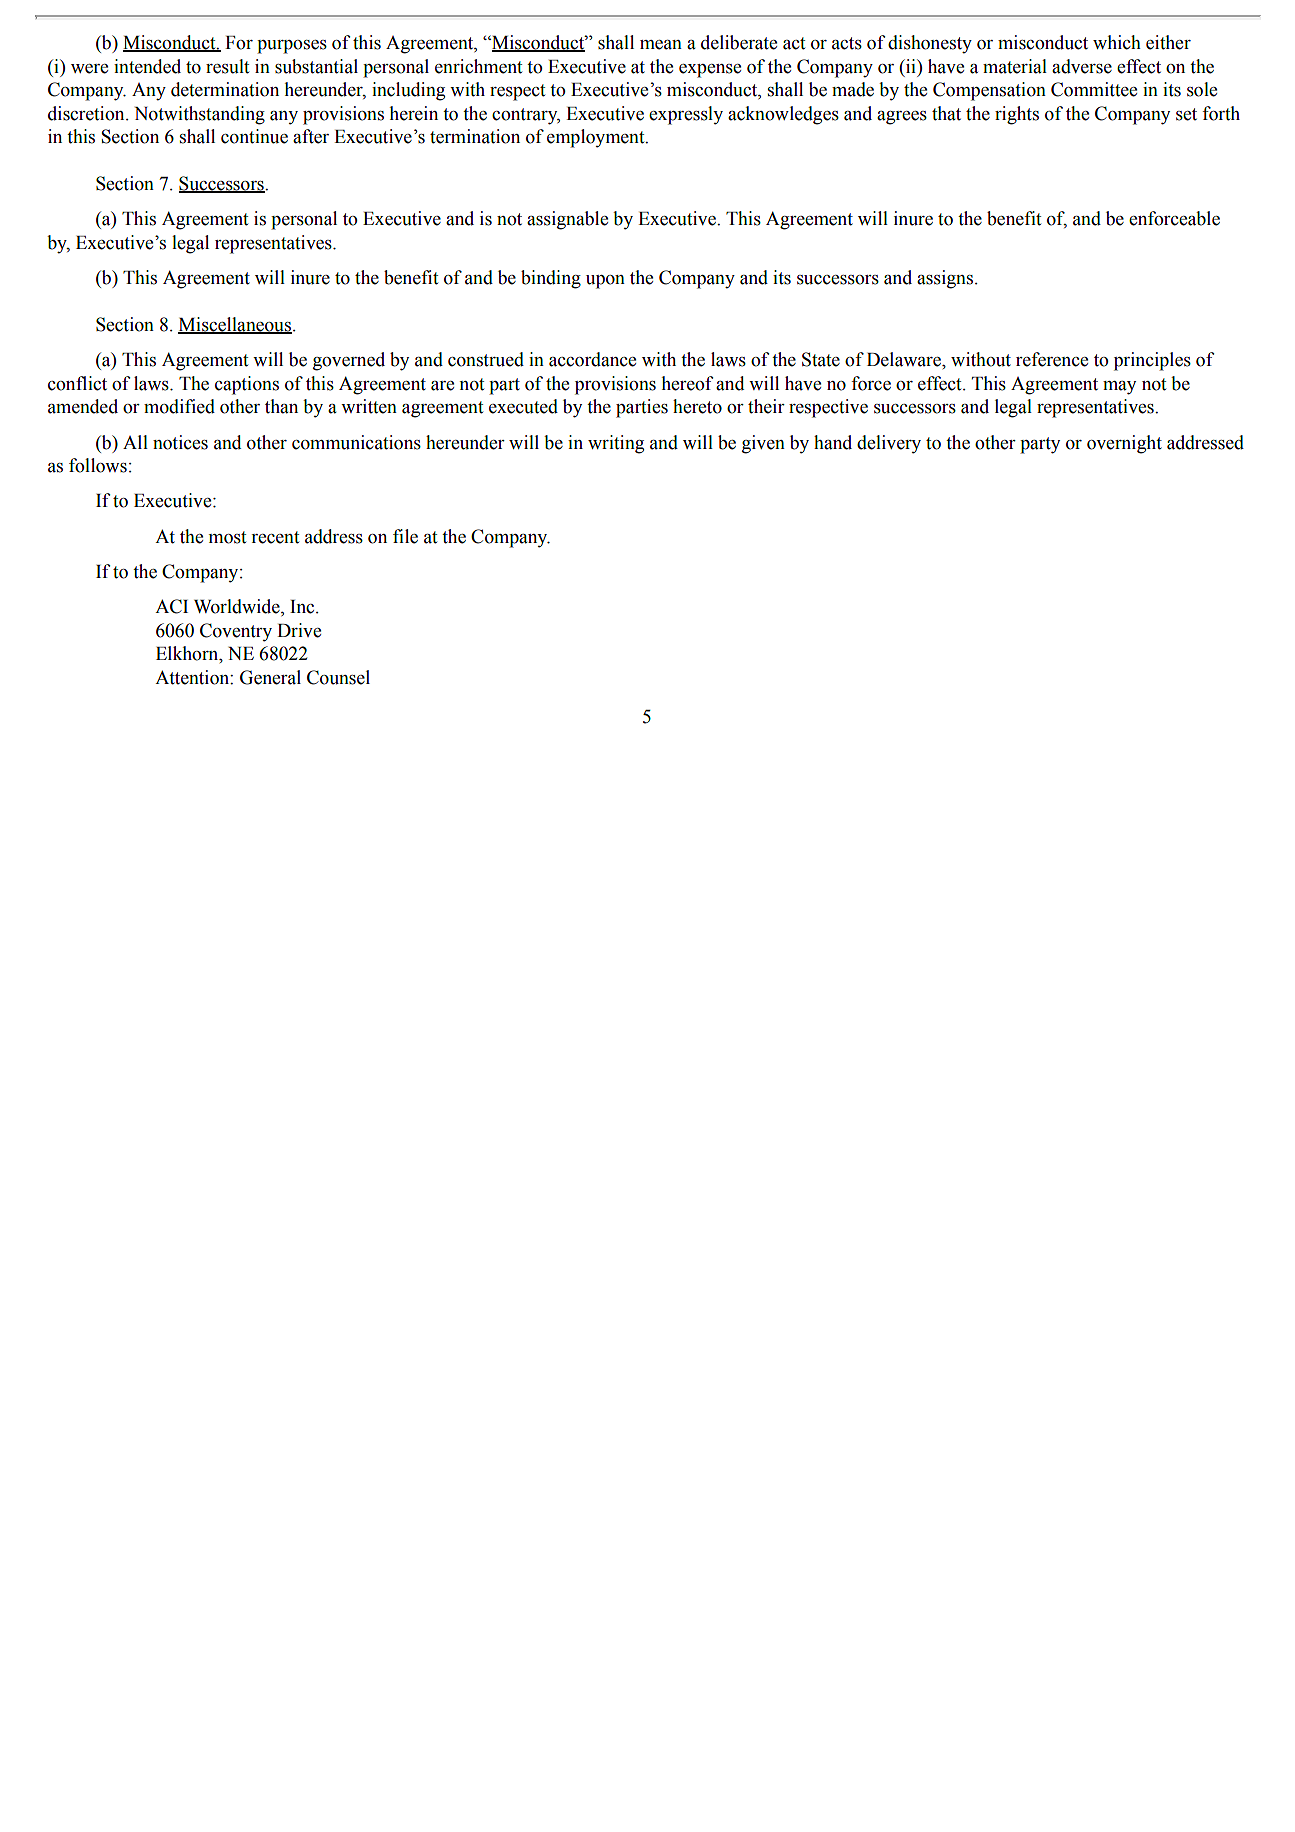 Image resolution: width=1295 pixels, height=1832 pixels. I want to click on General, so click(270, 677).
